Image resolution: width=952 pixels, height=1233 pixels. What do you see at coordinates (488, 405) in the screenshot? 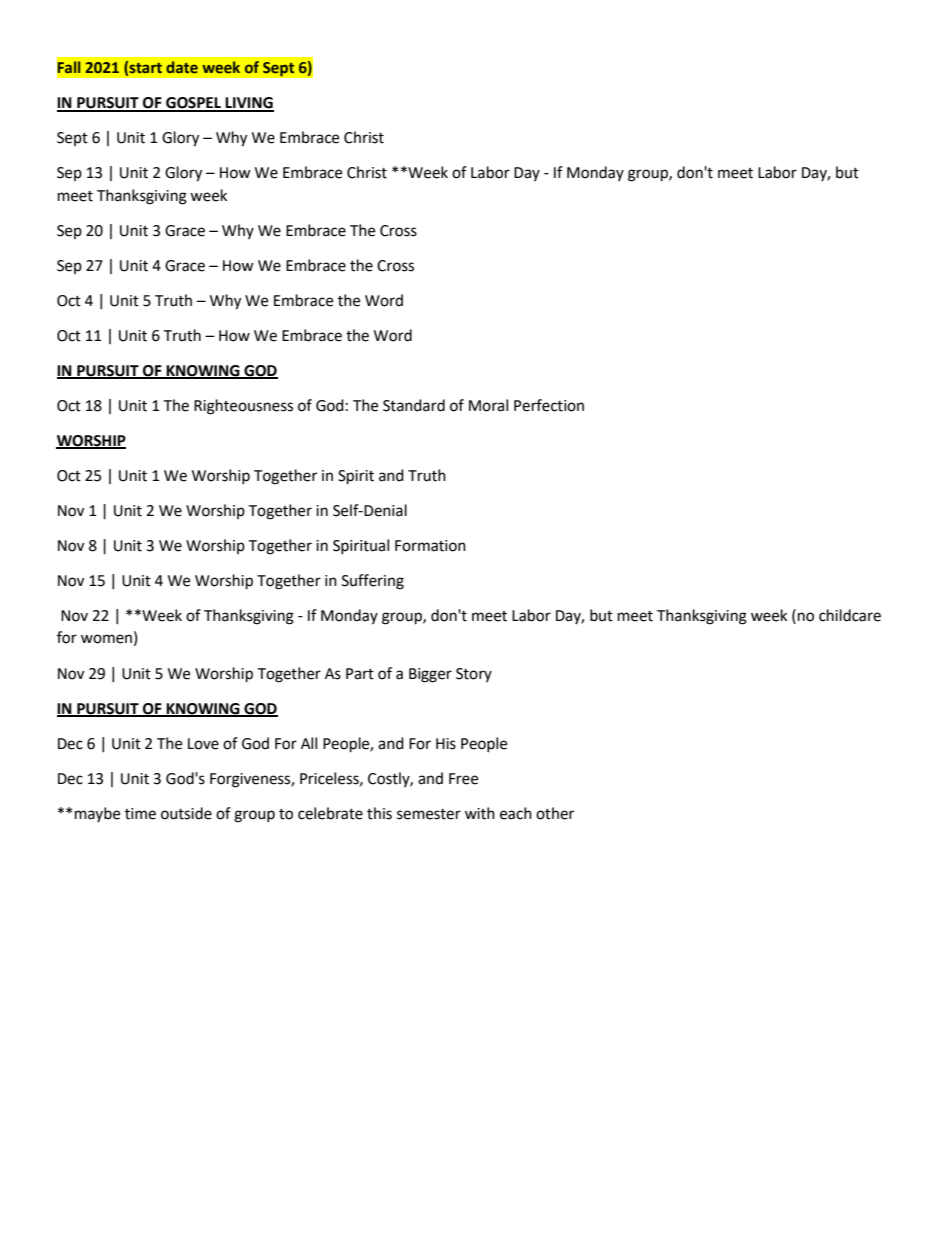
I see `Moral` at bounding box center [488, 405].
